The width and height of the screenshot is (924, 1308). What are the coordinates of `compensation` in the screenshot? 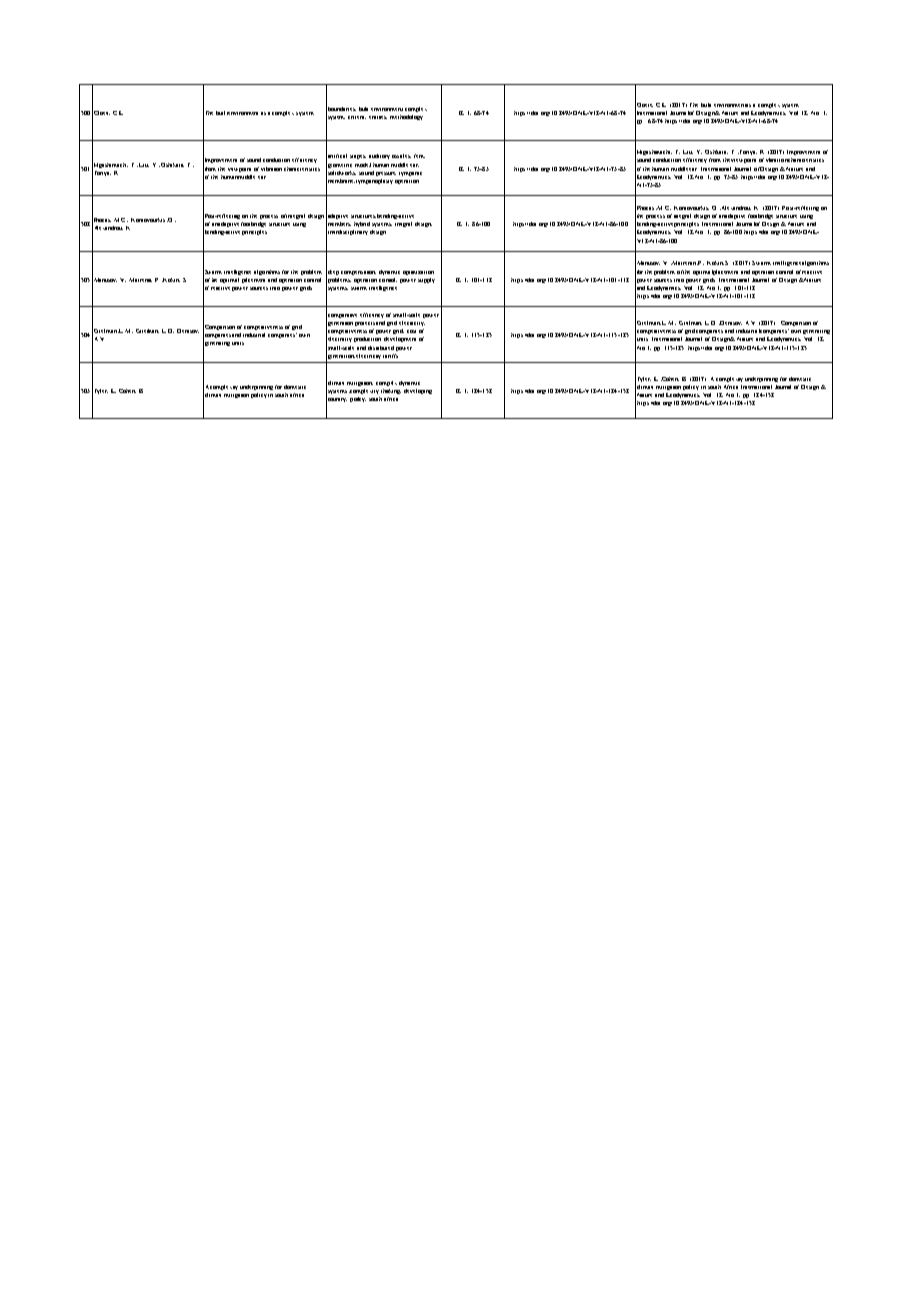 It's located at (358, 273).
